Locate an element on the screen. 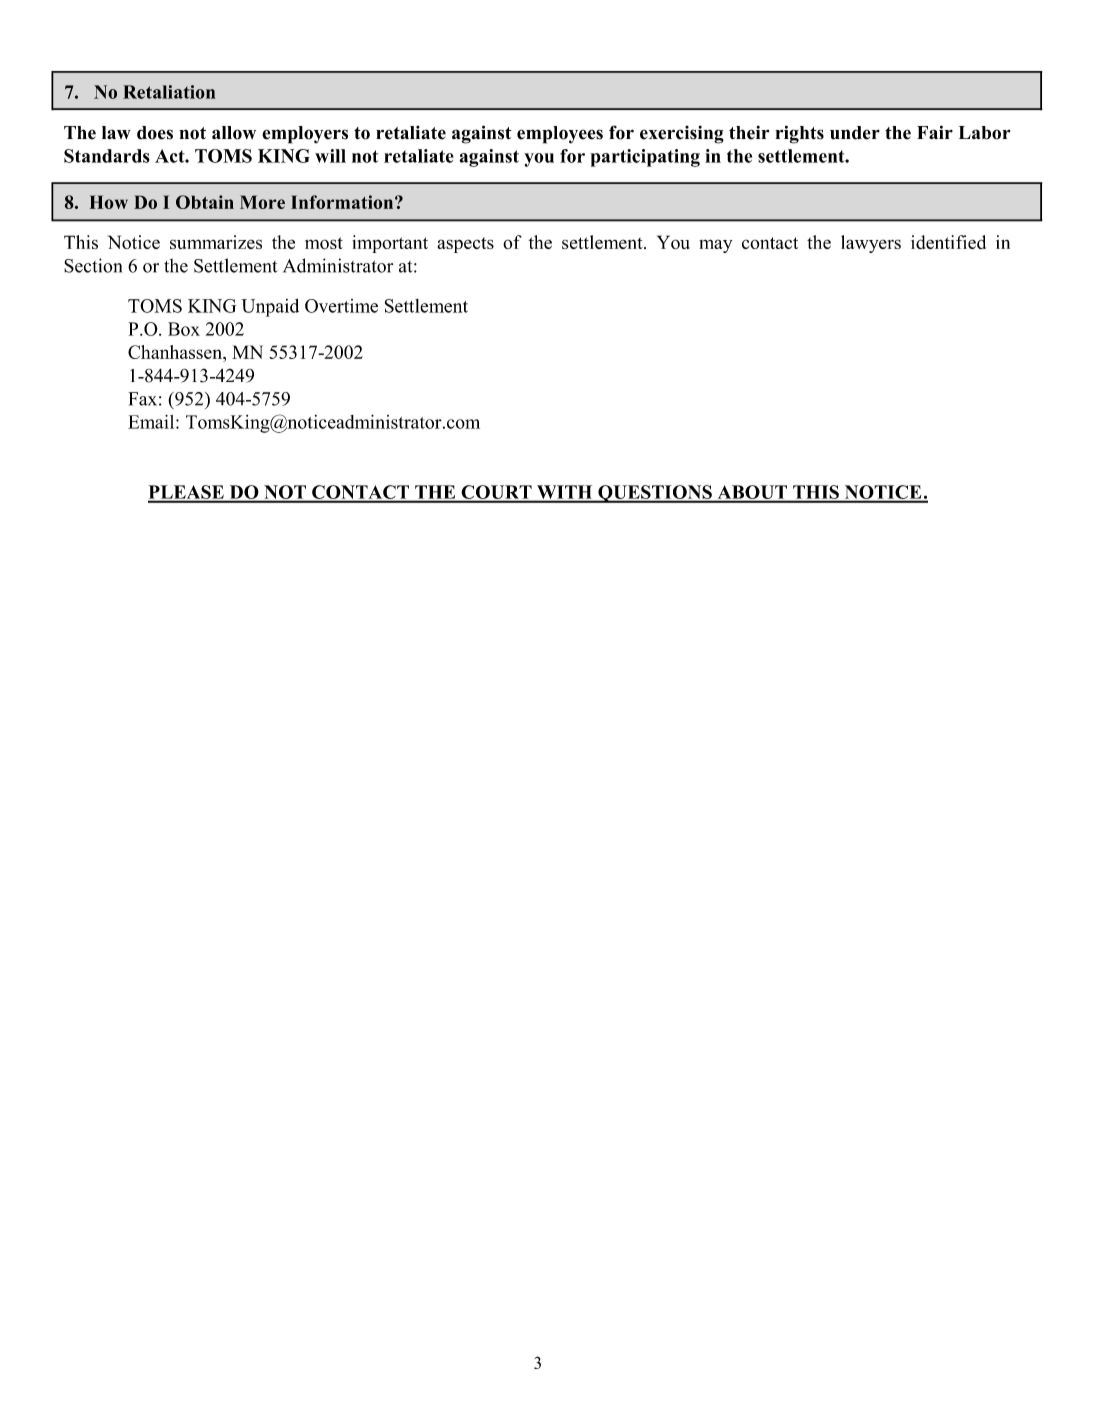  QUESTIONS is located at coordinates (655, 494).
